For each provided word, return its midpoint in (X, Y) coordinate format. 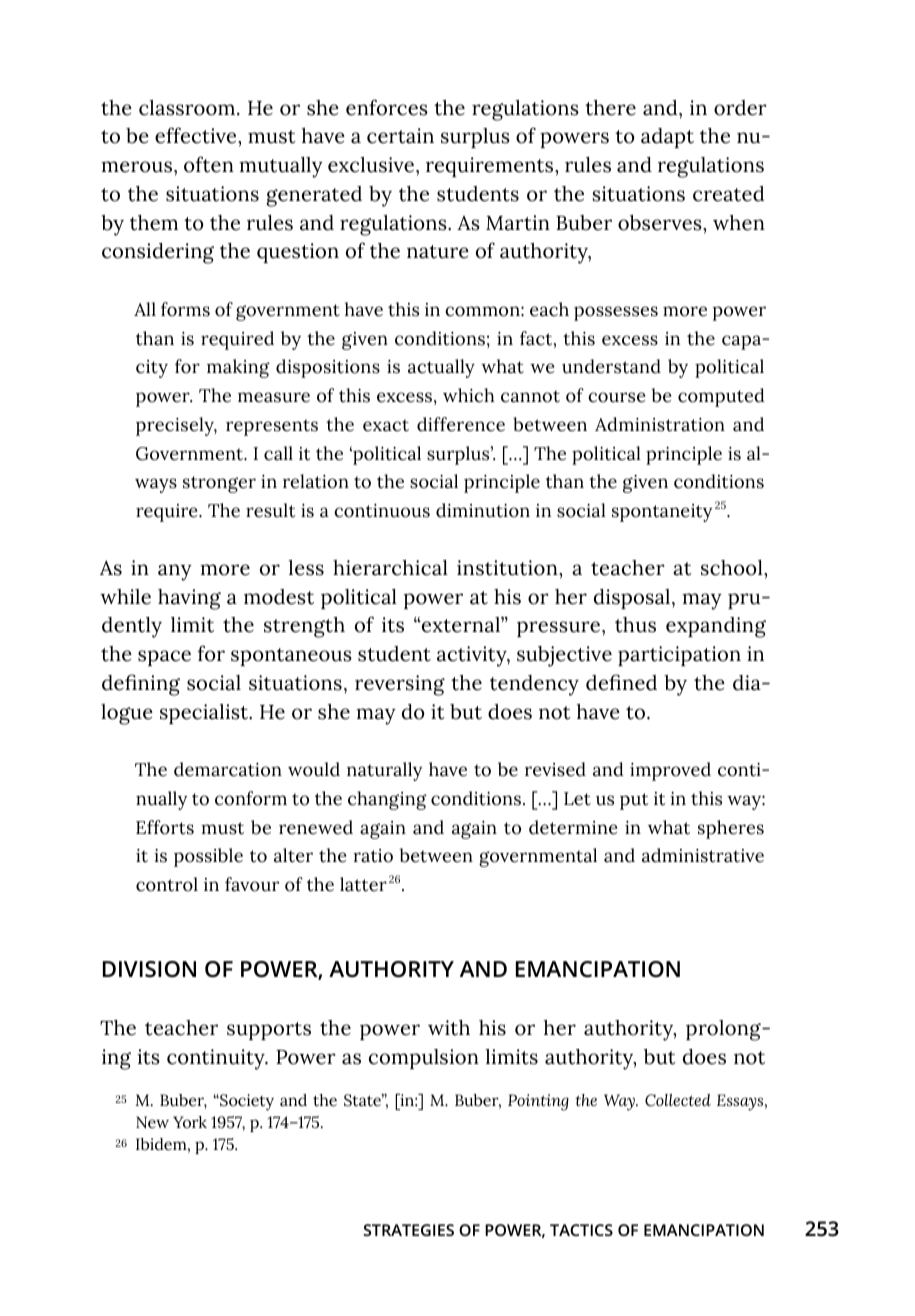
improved (670, 771)
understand (611, 366)
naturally (384, 771)
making (238, 368)
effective (197, 135)
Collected (678, 1100)
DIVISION (149, 969)
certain (400, 136)
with (449, 1028)
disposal (632, 599)
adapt (667, 138)
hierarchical (390, 568)
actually (441, 368)
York (190, 1122)
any (175, 572)
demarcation (228, 769)
